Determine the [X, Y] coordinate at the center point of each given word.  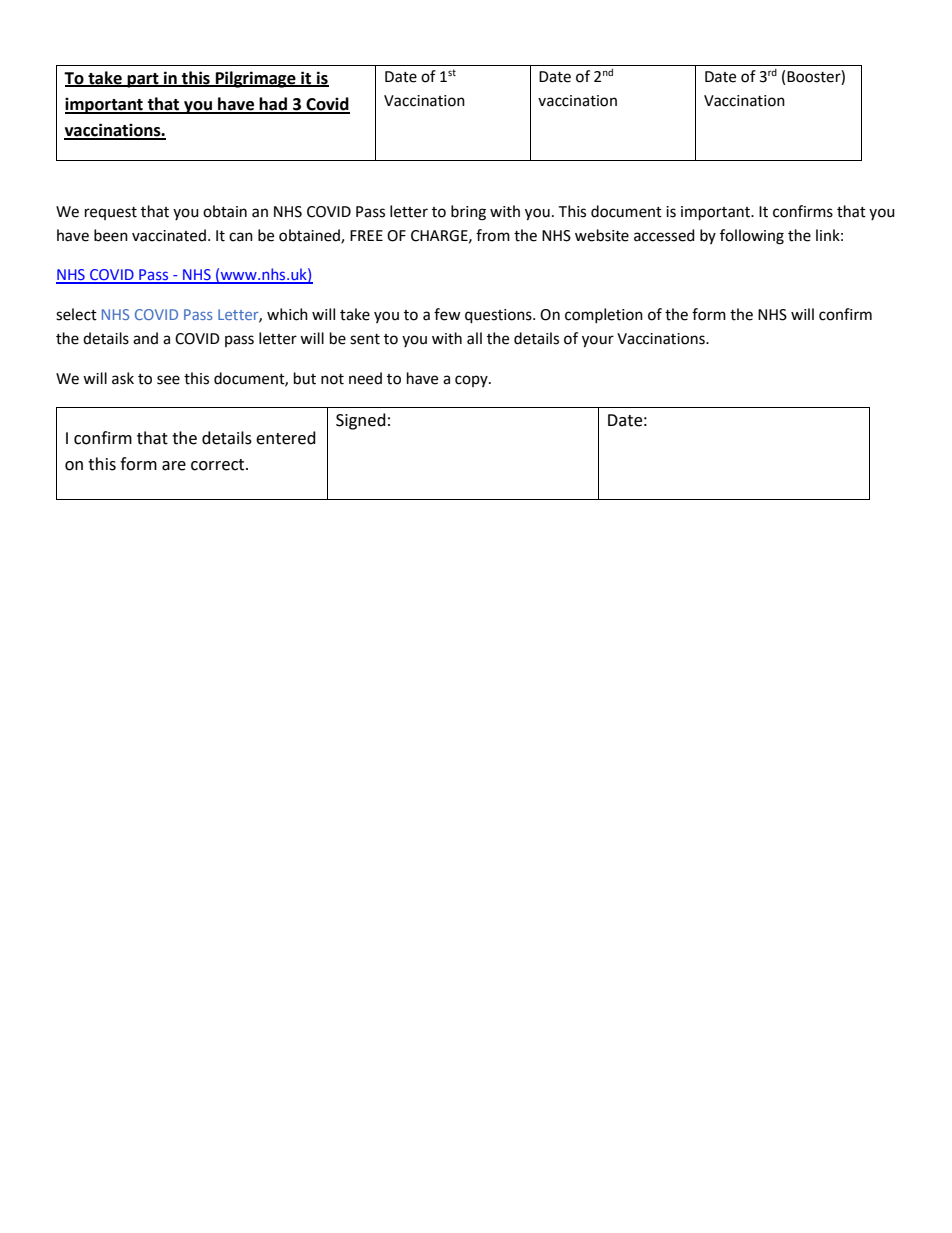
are [174, 466]
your [598, 341]
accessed [664, 235]
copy [472, 381]
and [145, 338]
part [143, 80]
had [273, 105]
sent [365, 339]
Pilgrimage [256, 79]
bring [468, 213]
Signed [361, 421]
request [111, 213]
